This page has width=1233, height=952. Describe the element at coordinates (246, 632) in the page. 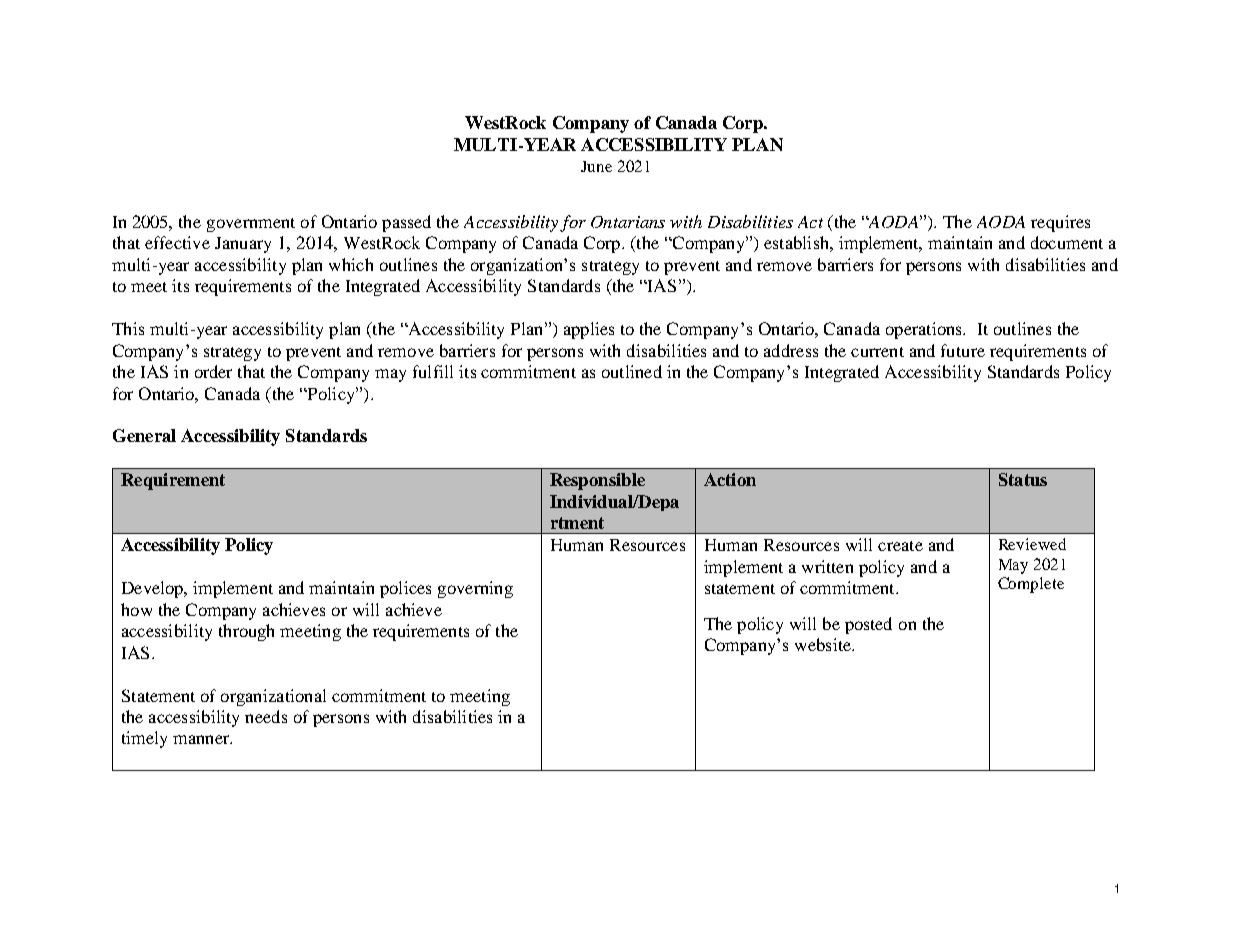

I see `through` at that location.
